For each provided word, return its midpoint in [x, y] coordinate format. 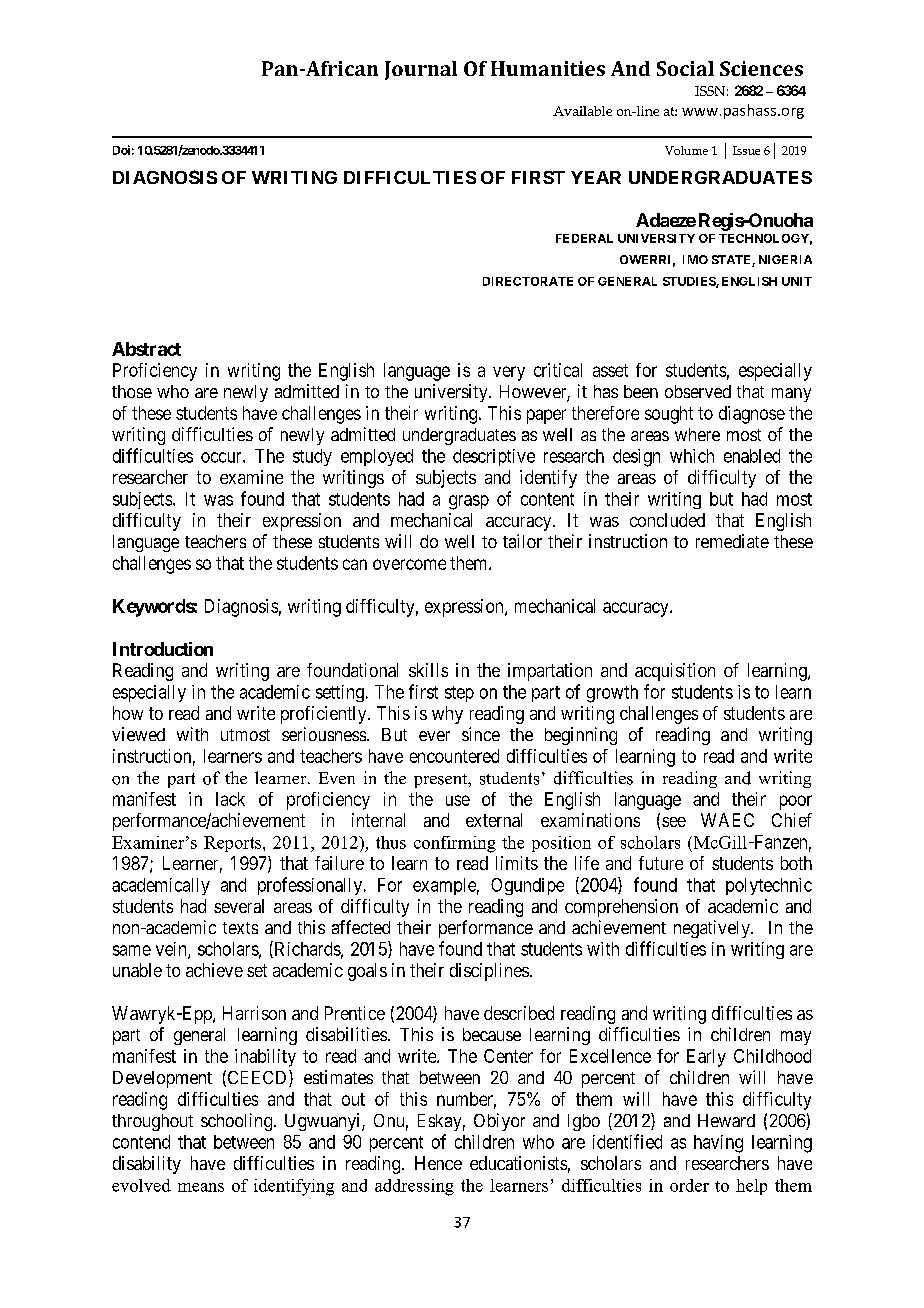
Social [685, 68]
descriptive [494, 457]
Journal [421, 70]
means [201, 1187]
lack [230, 799]
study [312, 457]
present [442, 781]
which [692, 456]
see [674, 822]
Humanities [548, 68]
